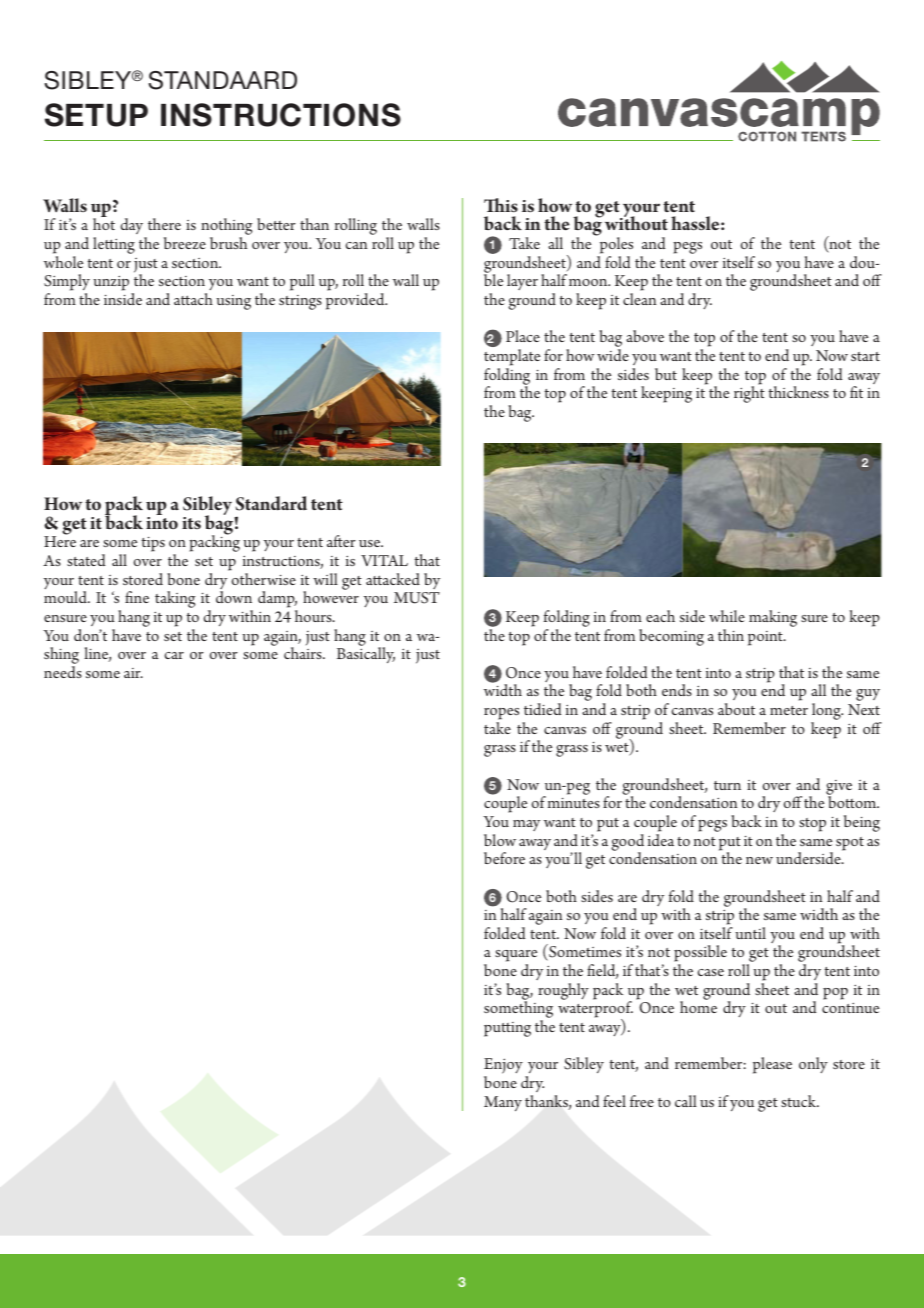 The height and width of the document is (1308, 924). What do you see at coordinates (501, 205) in the document?
I see `This` at bounding box center [501, 205].
